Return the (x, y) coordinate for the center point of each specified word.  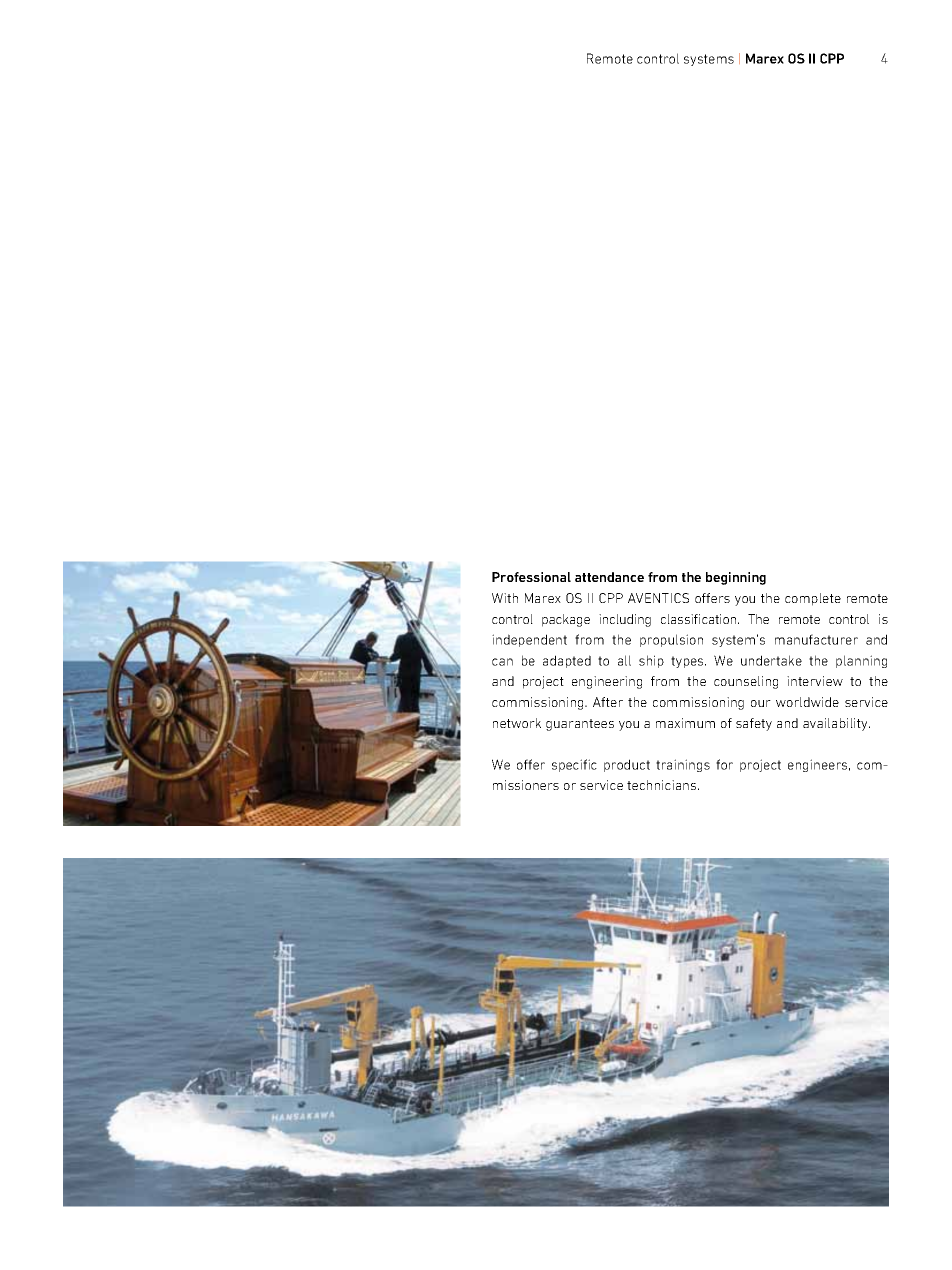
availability (836, 724)
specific (574, 765)
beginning (736, 578)
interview (815, 681)
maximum (685, 723)
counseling (746, 682)
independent (529, 640)
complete (813, 599)
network (517, 723)
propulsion (671, 640)
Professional (531, 577)
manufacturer (816, 639)
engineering (607, 682)
